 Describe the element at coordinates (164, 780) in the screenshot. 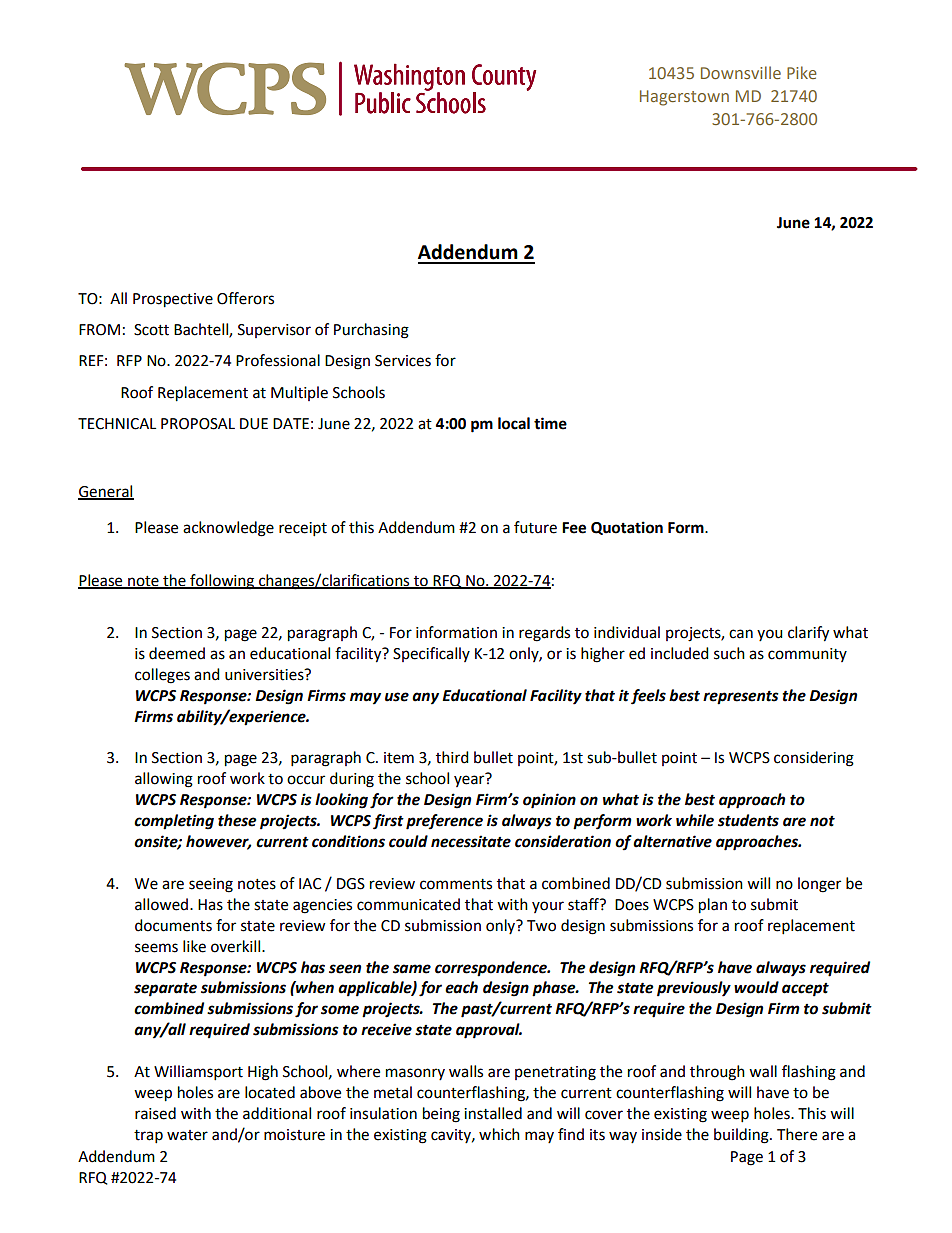

I see `allowing` at that location.
